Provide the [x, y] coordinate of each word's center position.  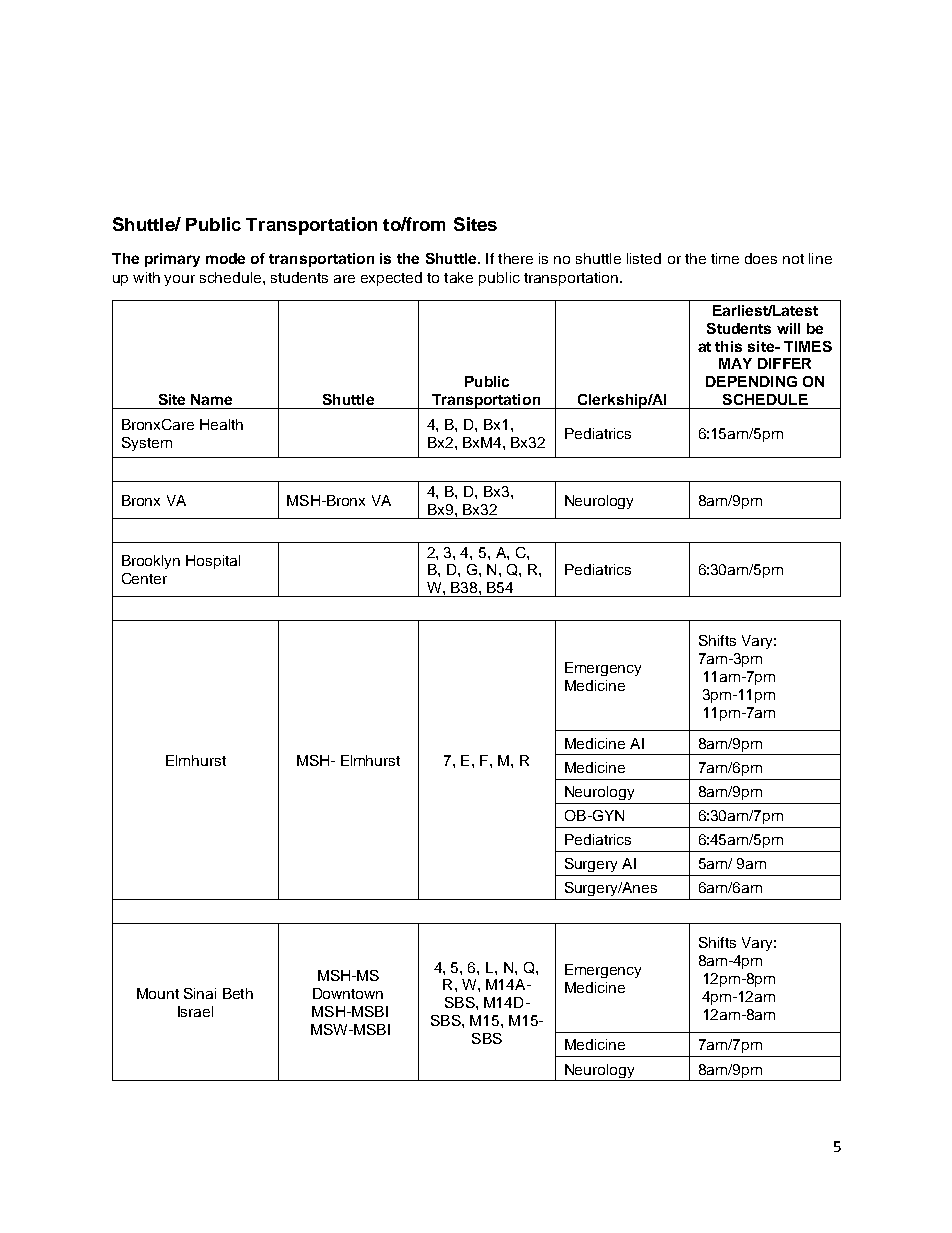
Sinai [200, 993]
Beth [238, 993]
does [761, 258]
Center [144, 578]
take [458, 277]
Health [221, 424]
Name [211, 399]
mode [225, 258]
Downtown [348, 993]
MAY [735, 363]
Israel [195, 1011]
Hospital [213, 562]
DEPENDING [751, 381]
